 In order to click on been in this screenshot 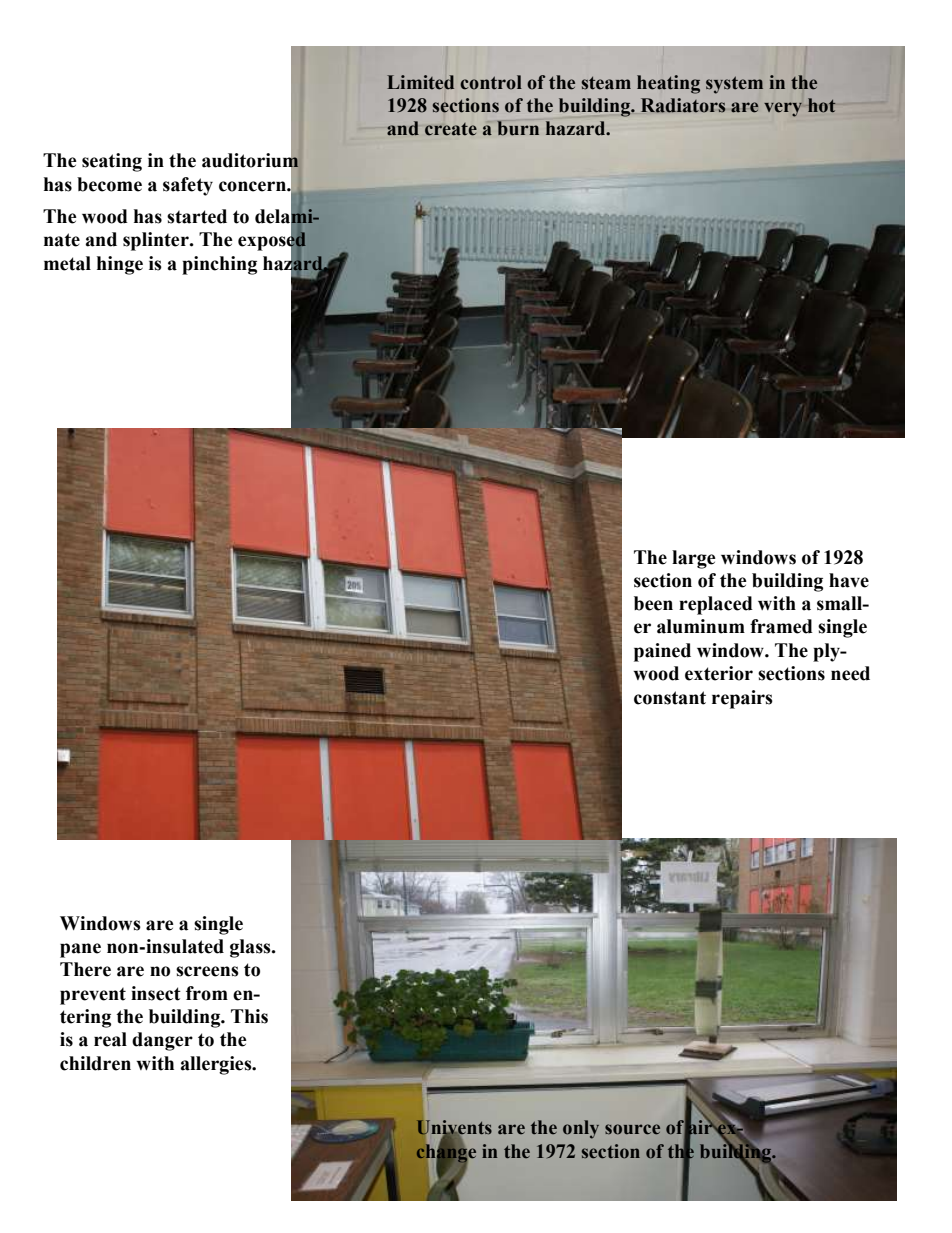, I will do `click(653, 603)`.
